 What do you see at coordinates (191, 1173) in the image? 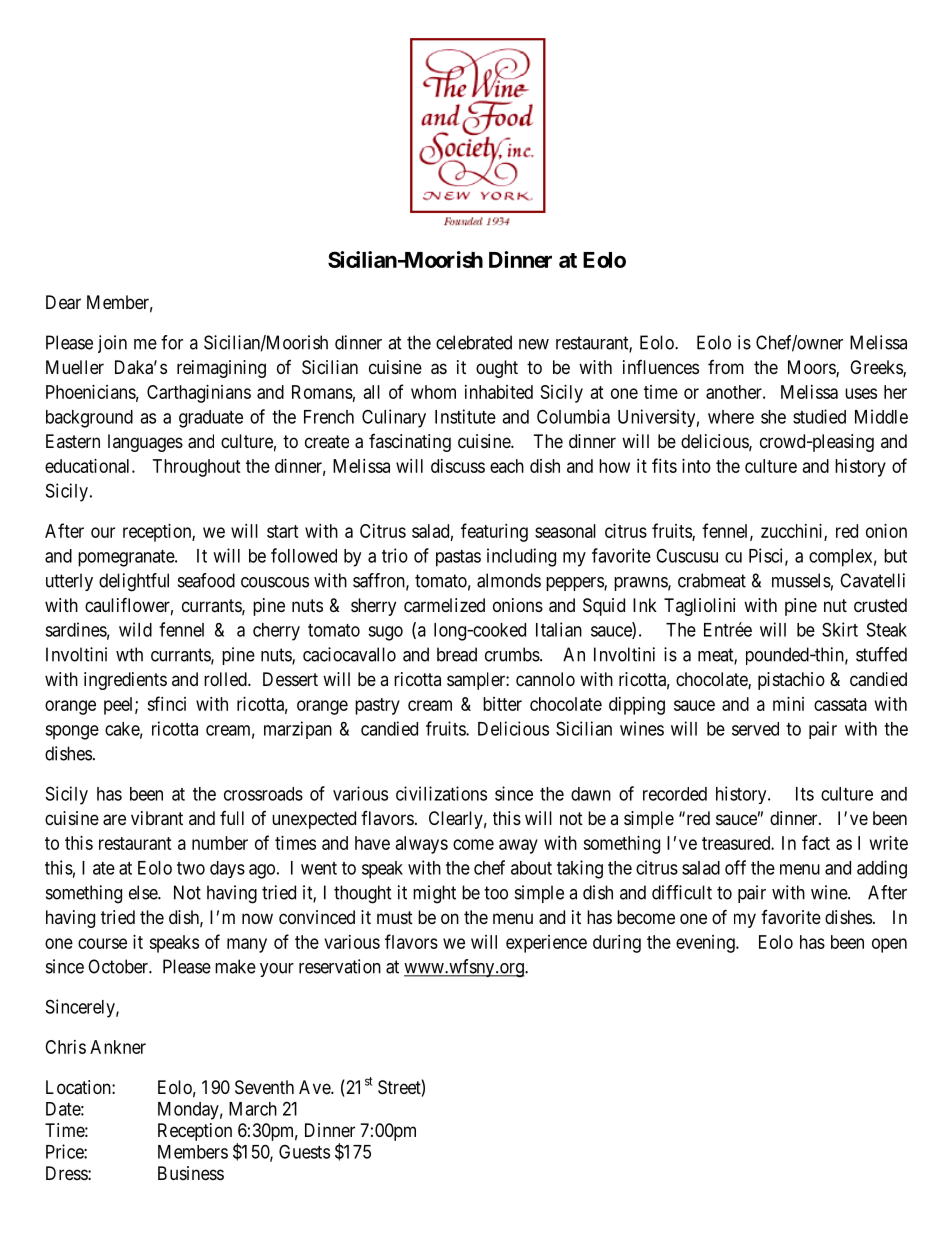
I see `Business` at bounding box center [191, 1173].
